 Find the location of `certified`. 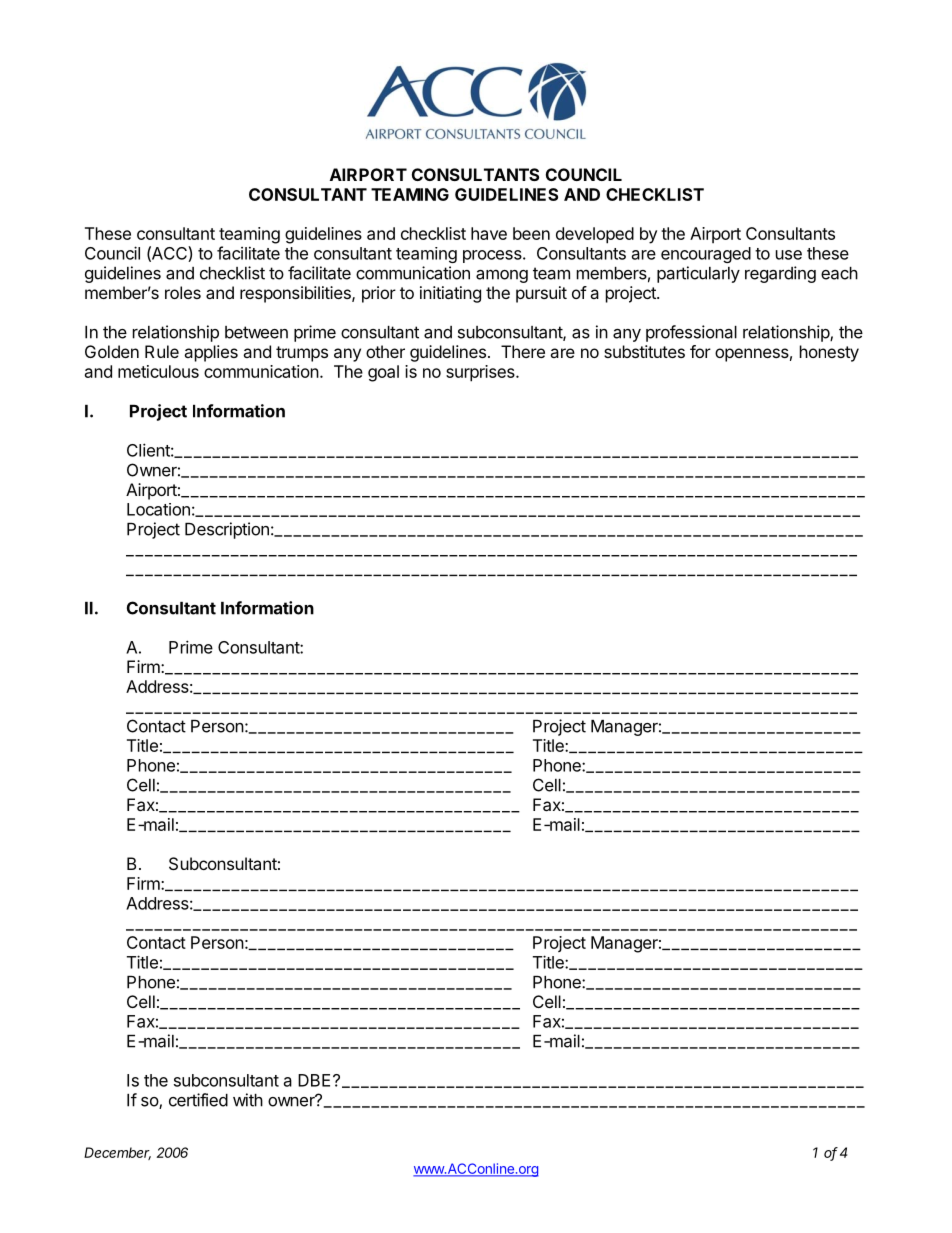

certified is located at coordinates (198, 1100).
